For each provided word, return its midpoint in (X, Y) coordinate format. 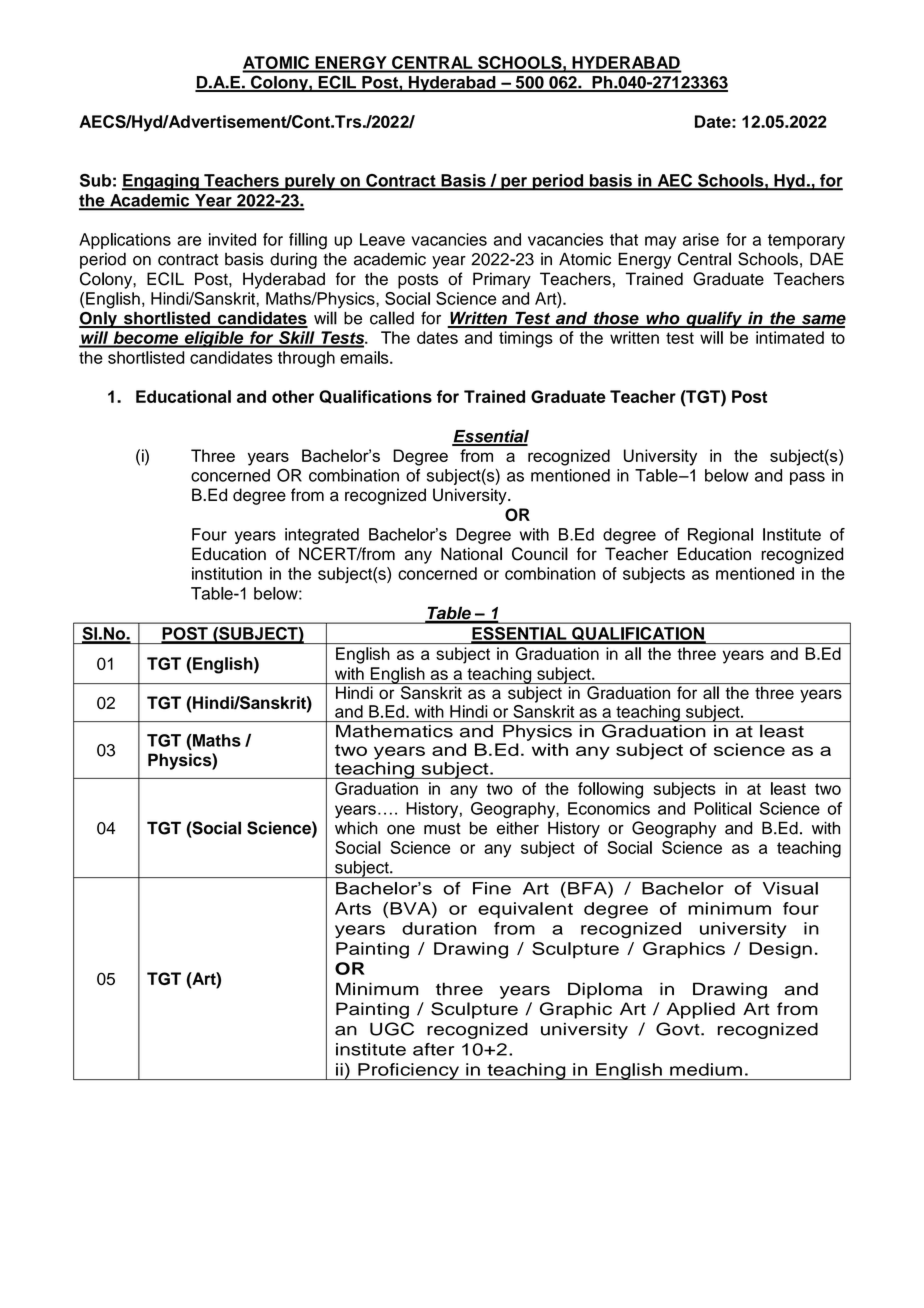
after (433, 1049)
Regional (720, 536)
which (356, 828)
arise (701, 239)
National (471, 554)
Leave (382, 239)
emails (365, 357)
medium (706, 1069)
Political (722, 808)
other (293, 396)
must (442, 829)
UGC (392, 1029)
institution (227, 573)
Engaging (161, 182)
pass (807, 478)
